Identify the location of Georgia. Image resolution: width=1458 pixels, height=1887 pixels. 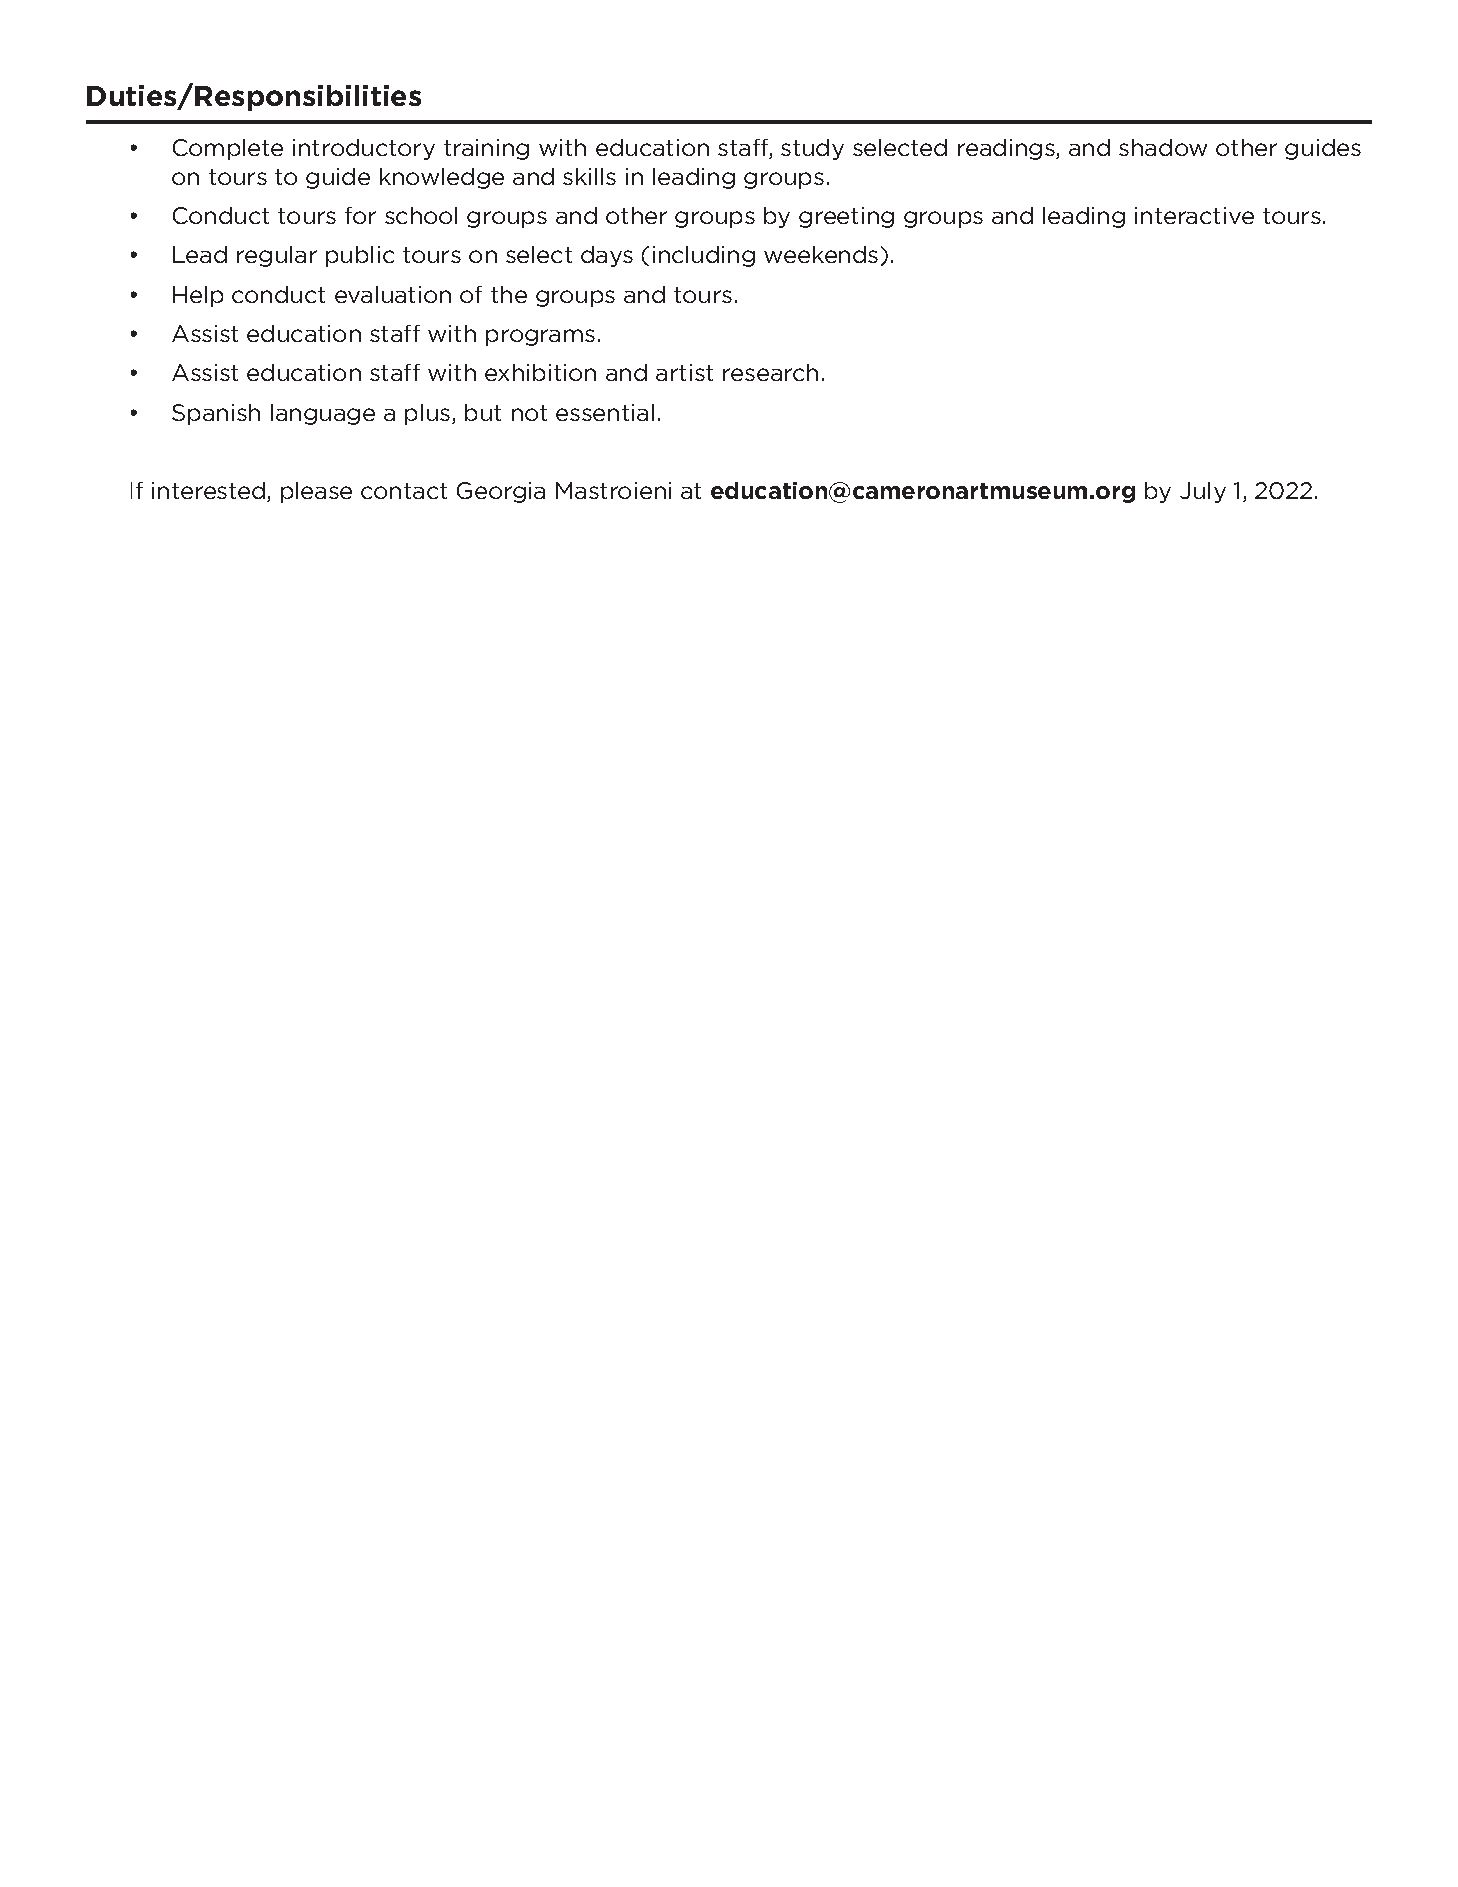
(501, 492).
